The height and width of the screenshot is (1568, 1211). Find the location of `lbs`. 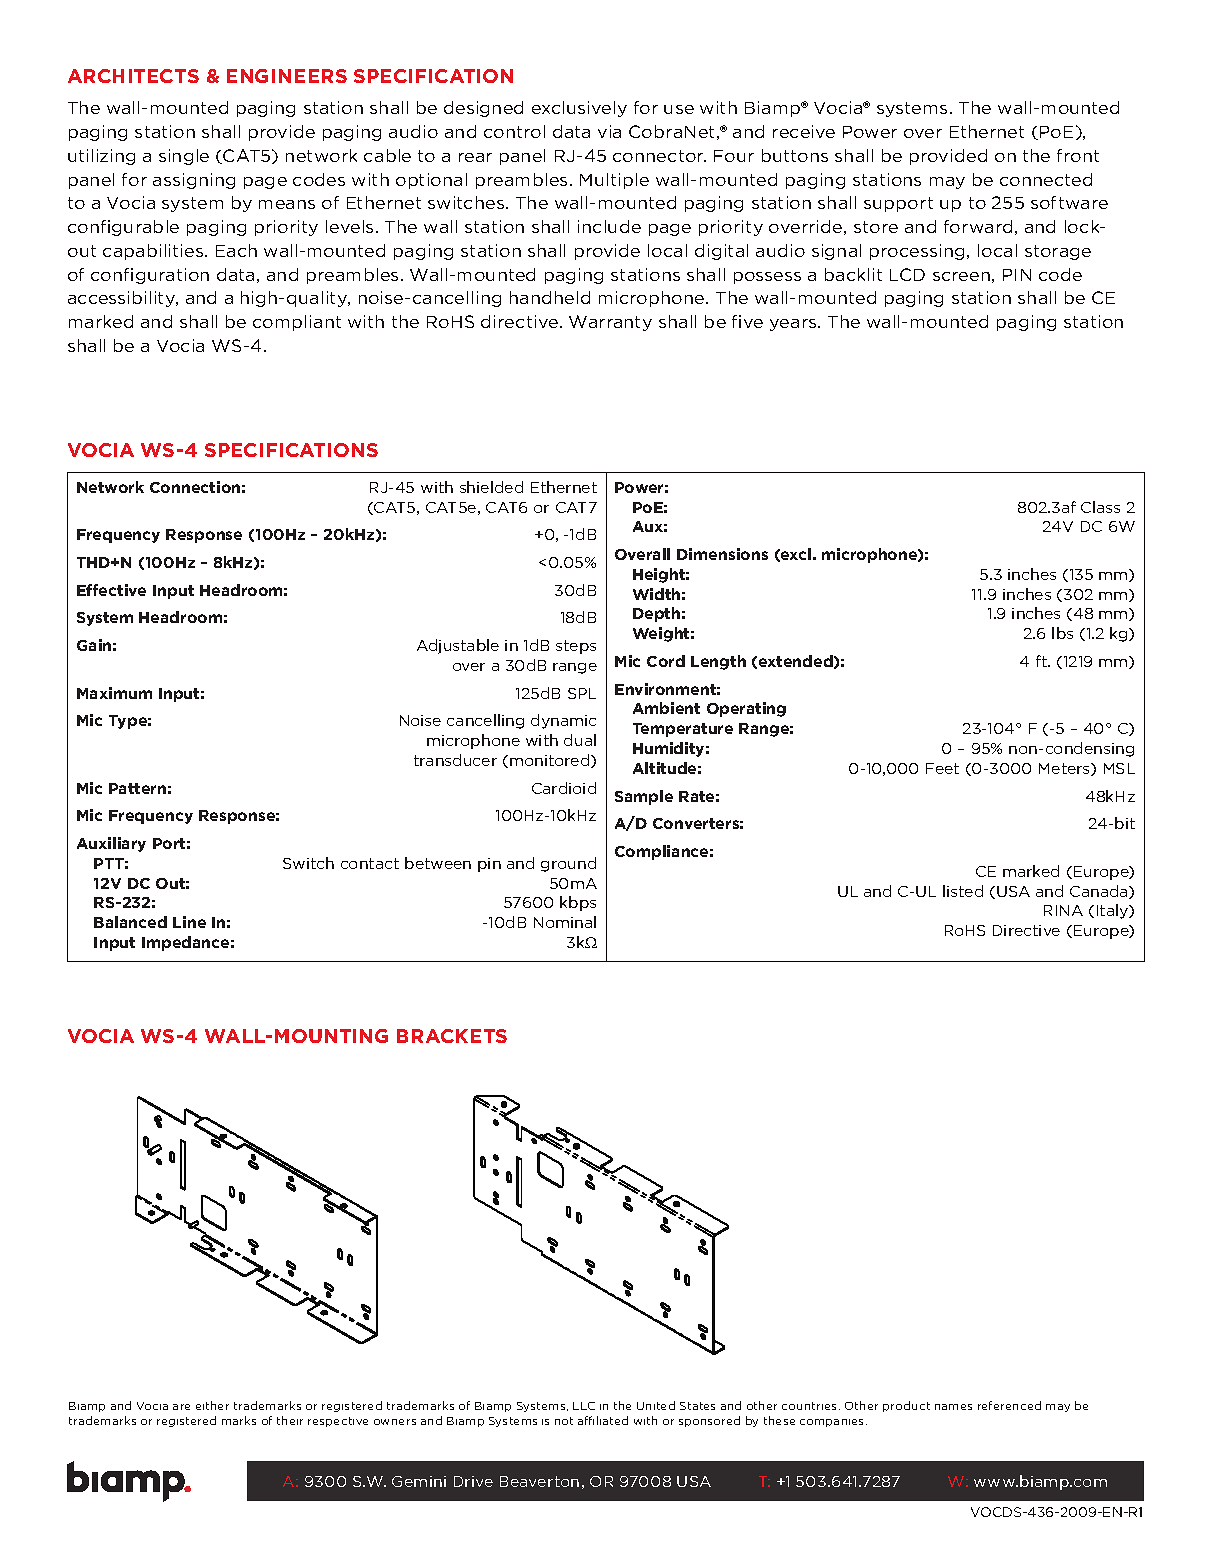

lbs is located at coordinates (1062, 633).
